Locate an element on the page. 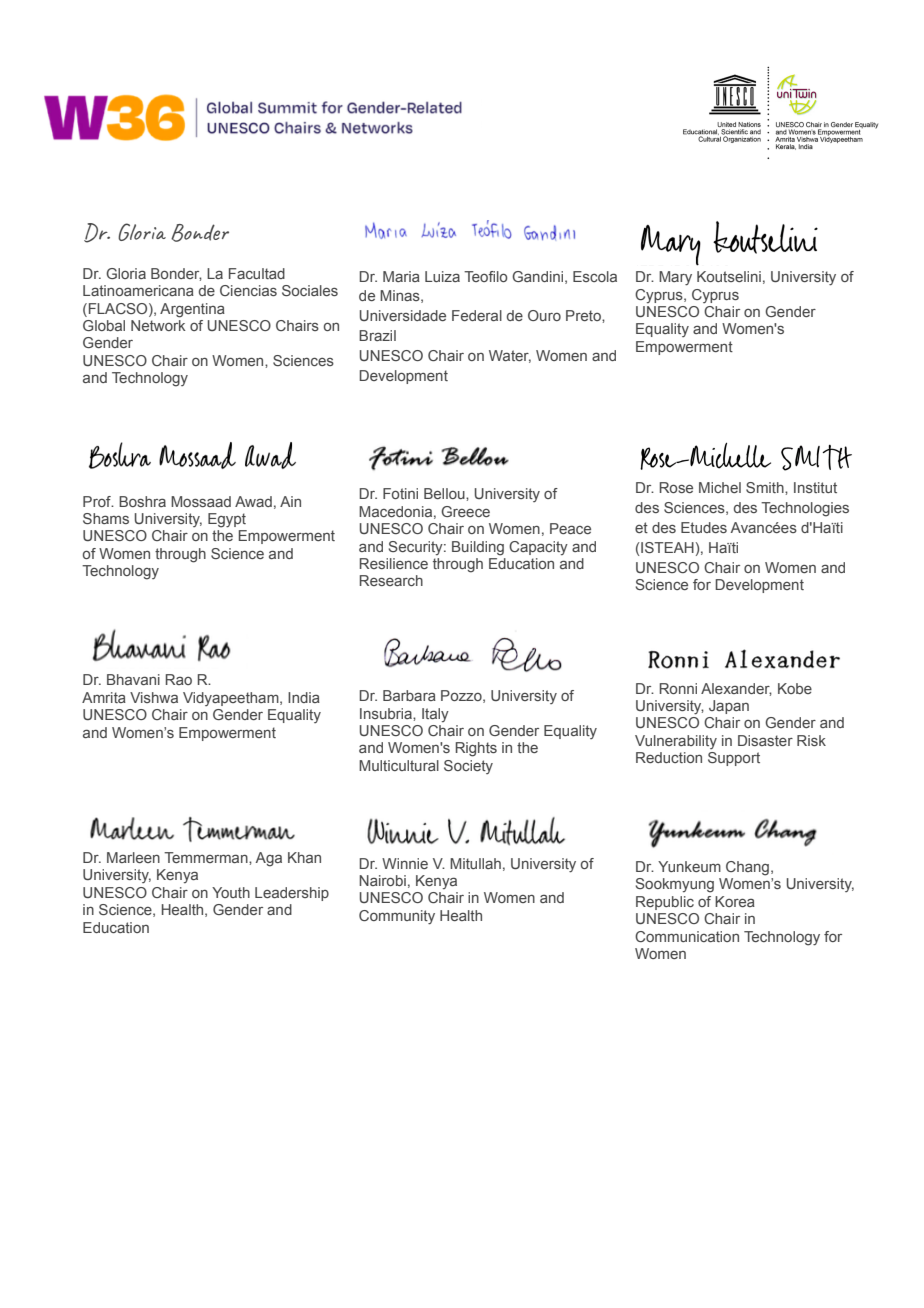 The height and width of the image is (1308, 924). Amrita is located at coordinates (104, 697).
